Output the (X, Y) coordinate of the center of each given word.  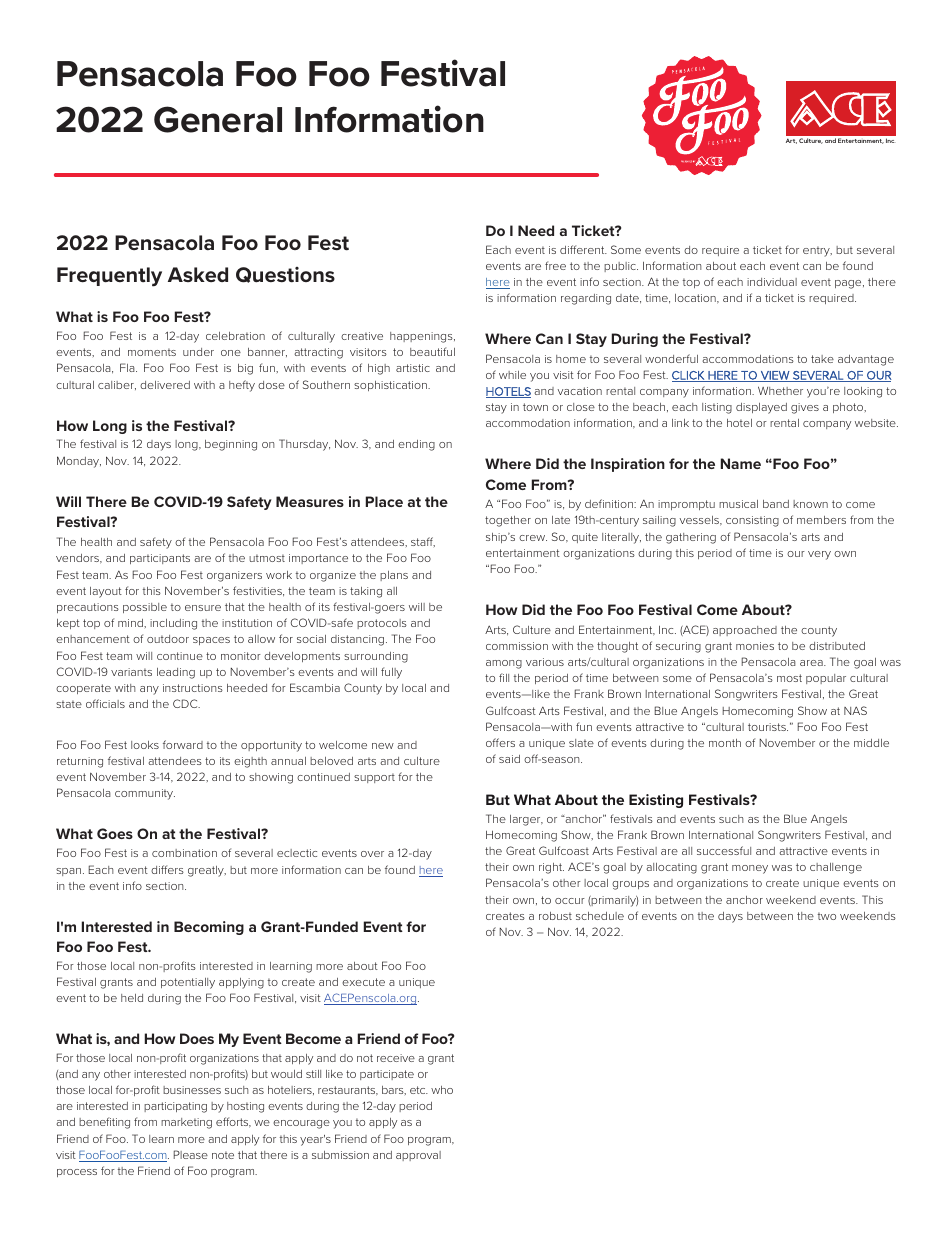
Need (536, 230)
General (218, 119)
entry (817, 251)
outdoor (168, 639)
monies (755, 646)
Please (191, 1154)
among (504, 664)
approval (418, 1156)
